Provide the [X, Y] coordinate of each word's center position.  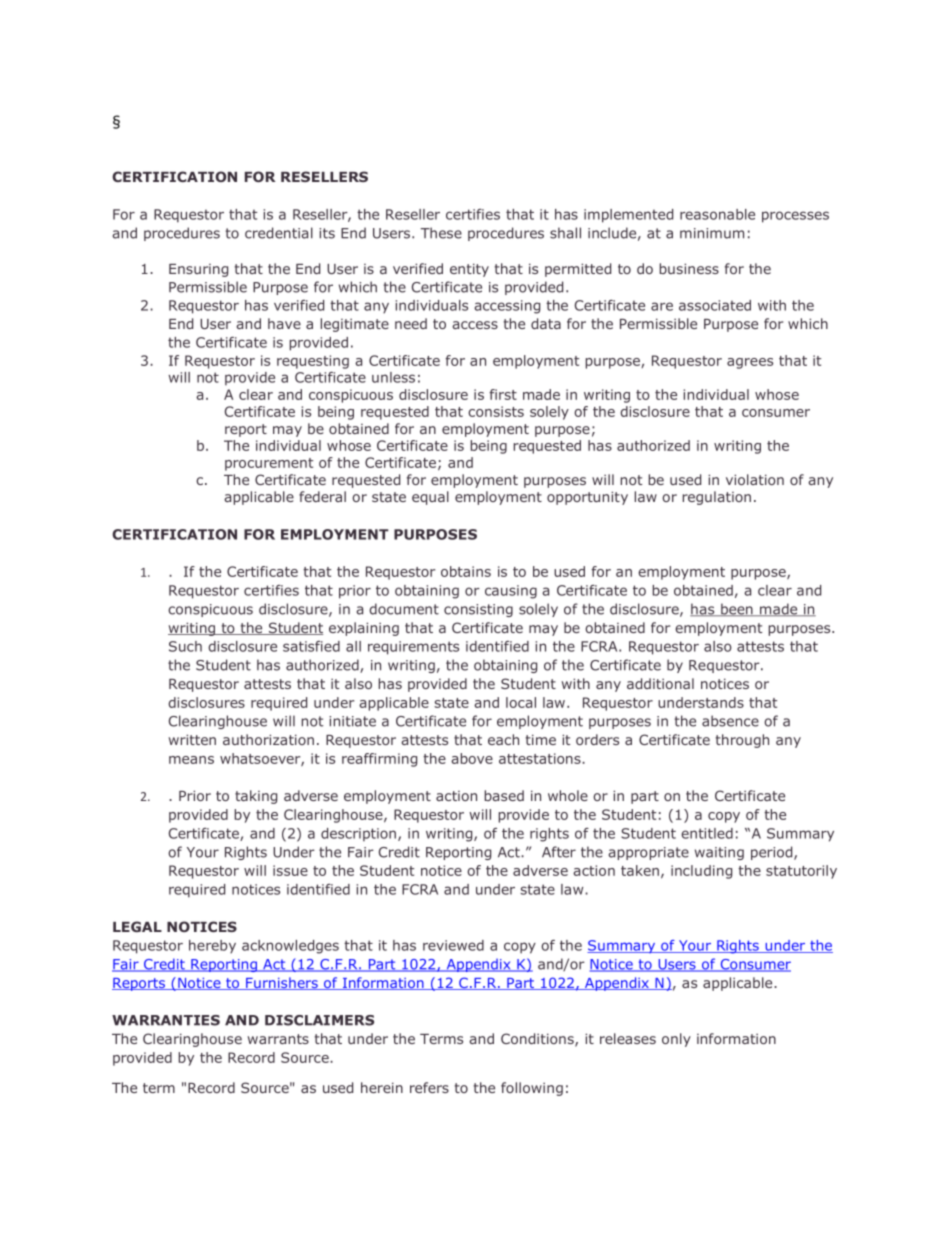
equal [430, 498]
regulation [717, 498]
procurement [269, 464]
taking [256, 797]
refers [429, 1087]
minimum [712, 233]
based [504, 795]
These [441, 233]
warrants [278, 1039]
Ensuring [198, 270]
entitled [707, 833]
